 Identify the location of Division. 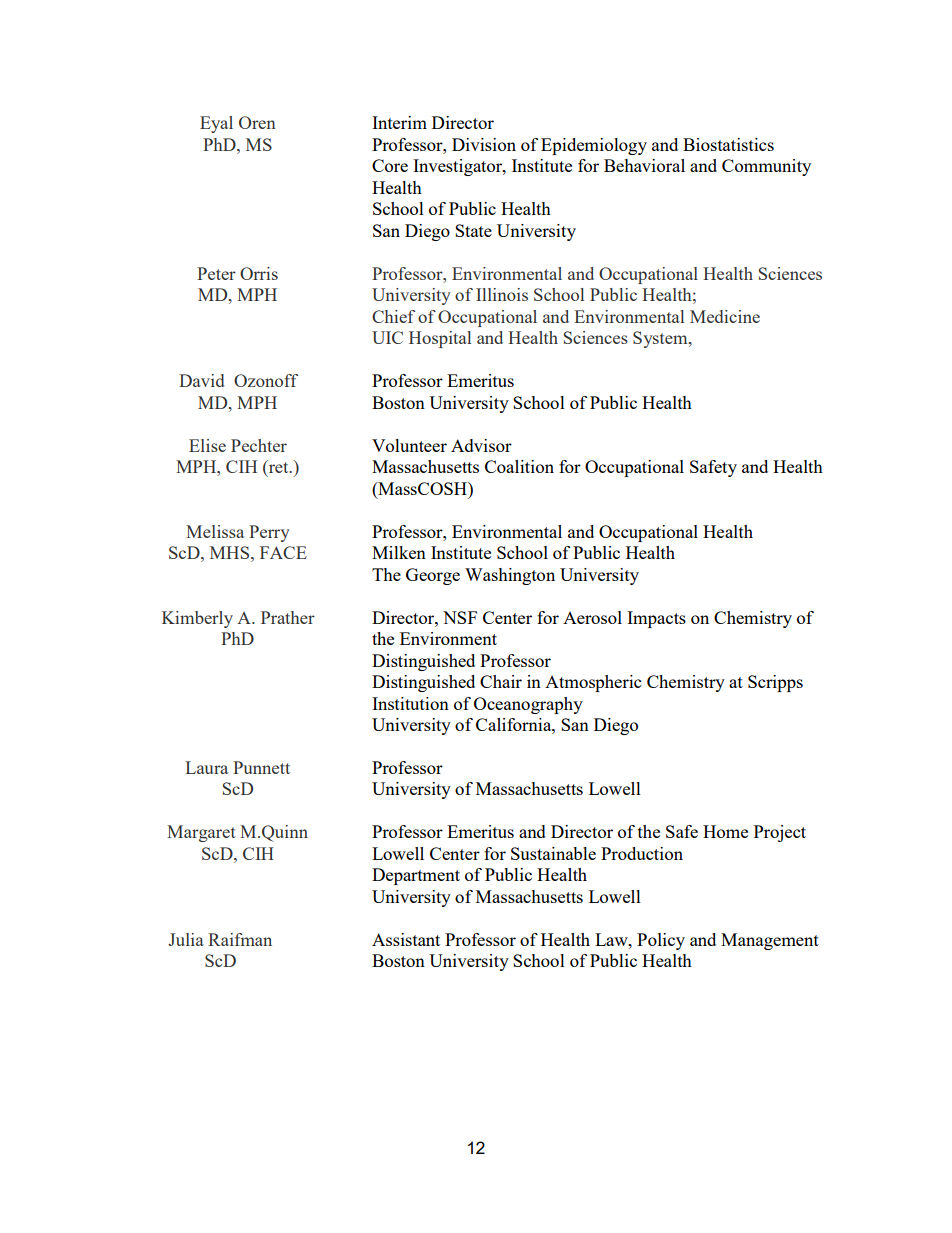
(484, 144).
